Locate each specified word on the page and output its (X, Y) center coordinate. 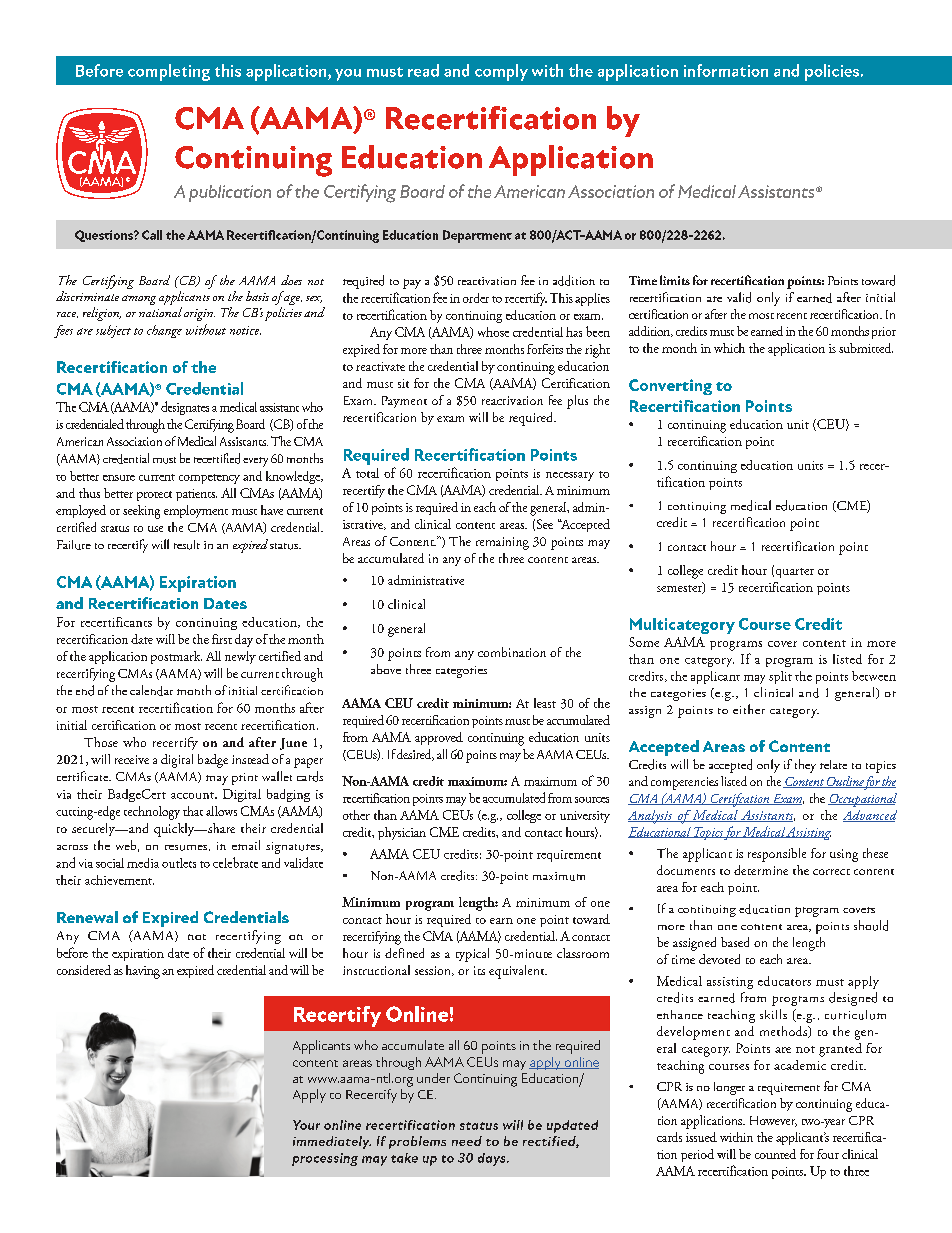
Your (306, 1125)
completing (169, 72)
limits (675, 280)
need (467, 1141)
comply (501, 72)
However (773, 1121)
